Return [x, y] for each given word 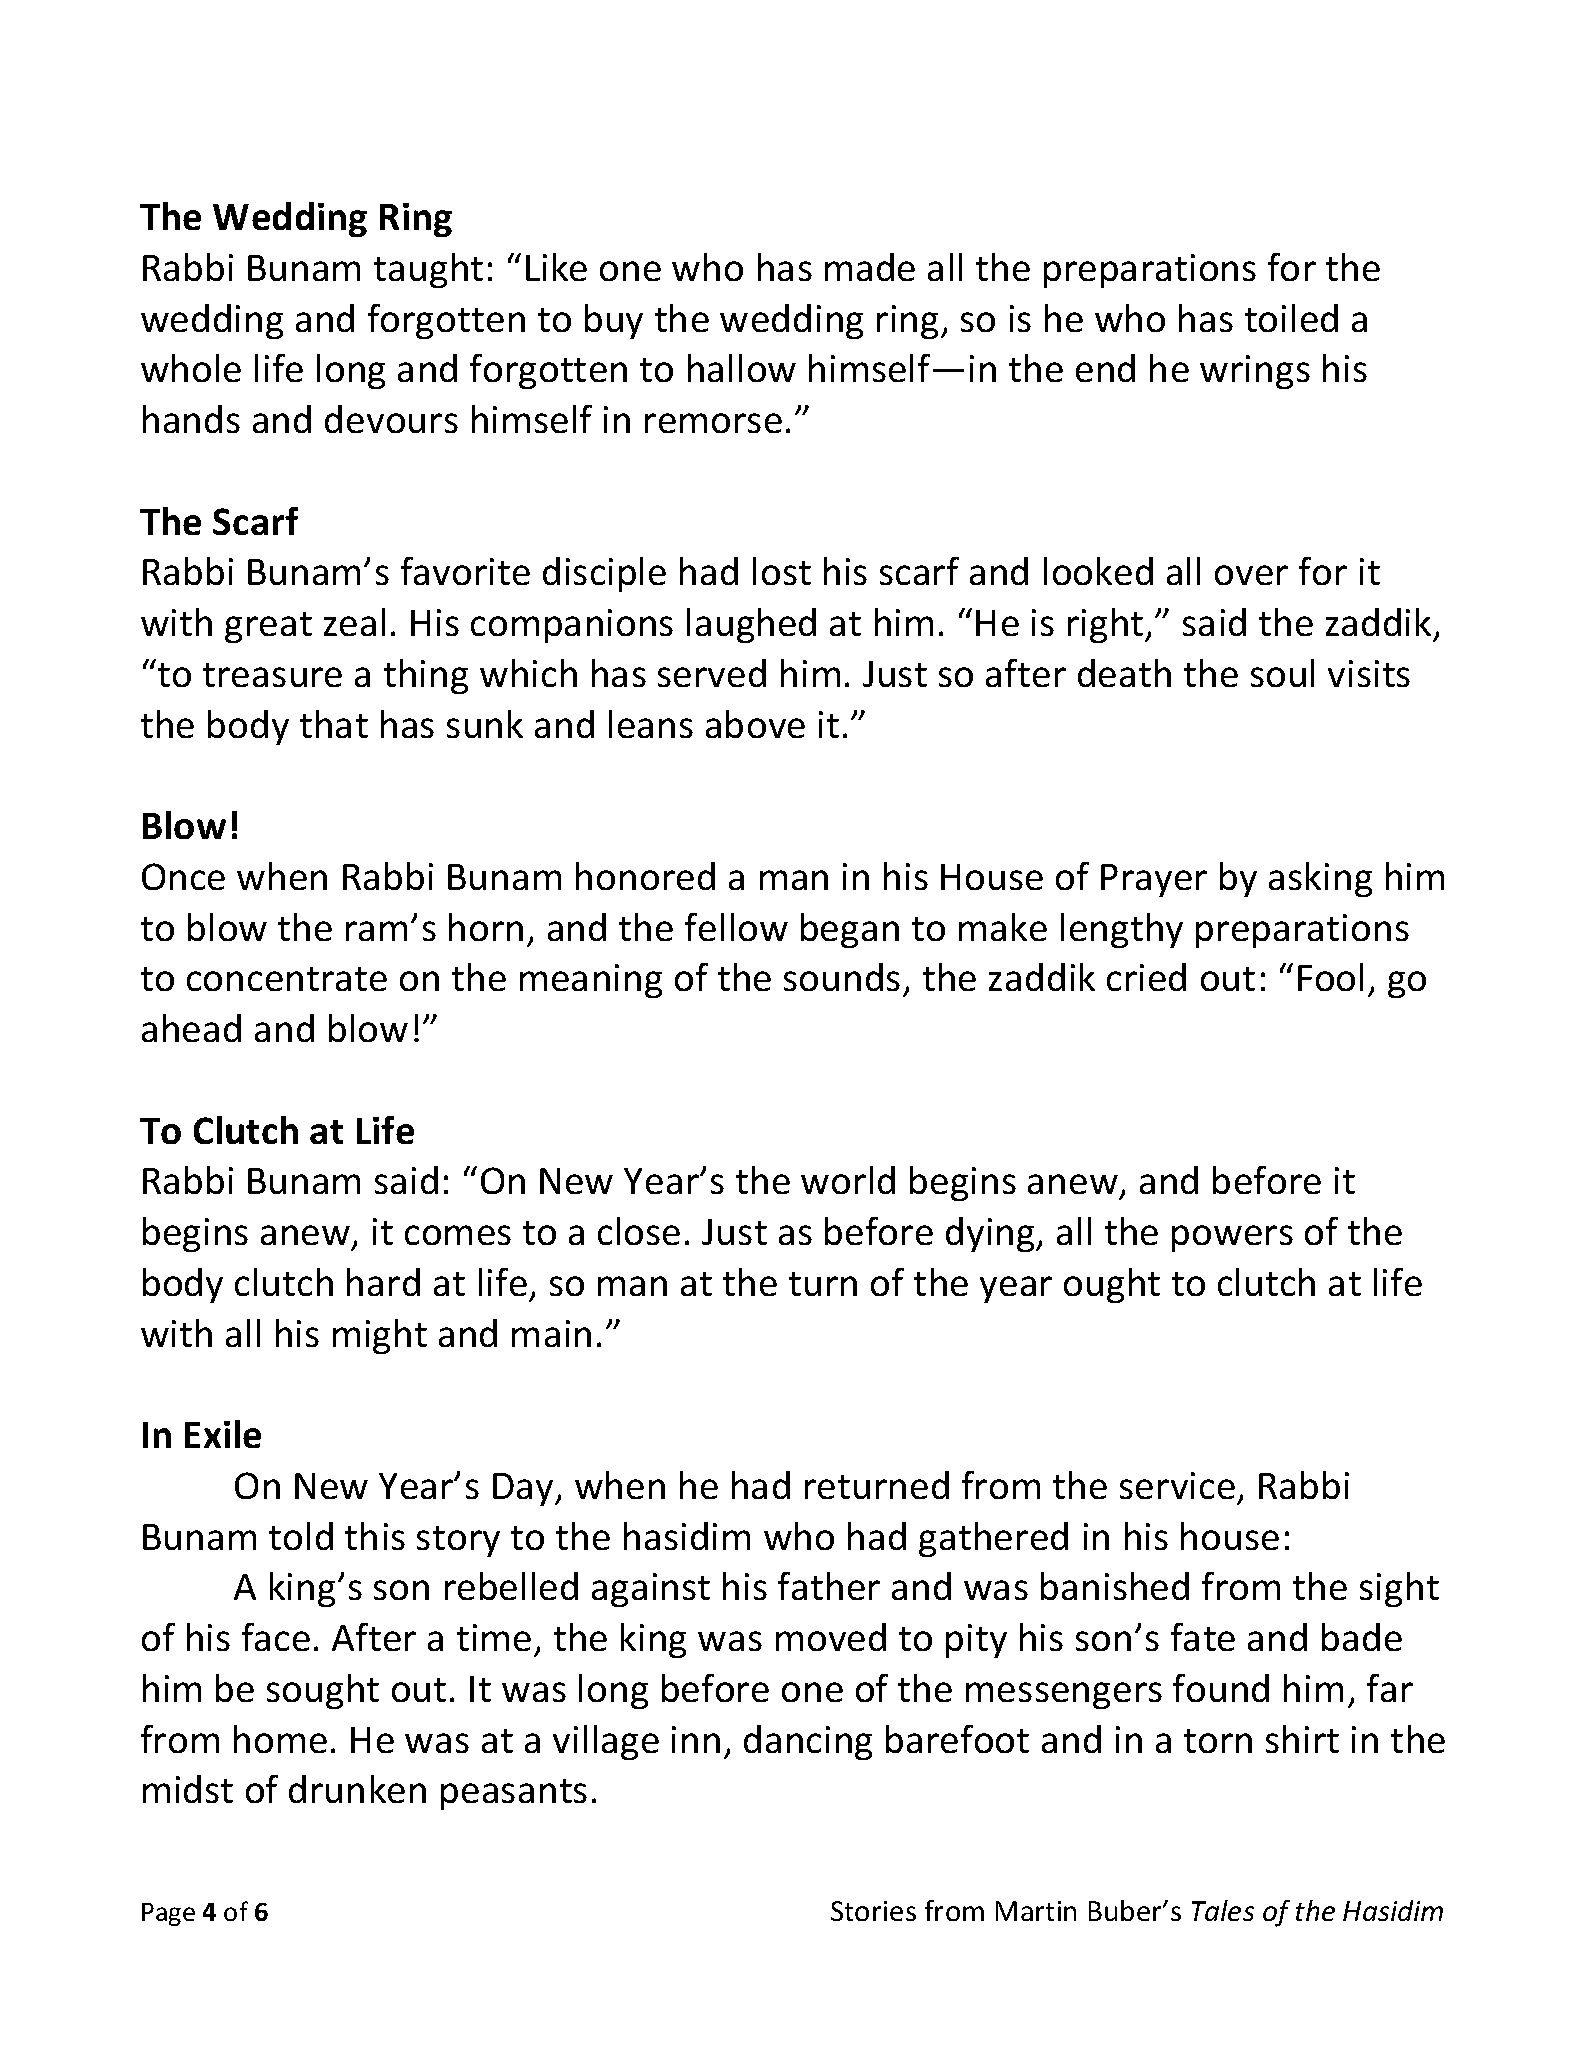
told [301, 1536]
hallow [742, 368]
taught [428, 270]
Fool [1330, 977]
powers [1232, 1238]
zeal [354, 622]
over [1251, 575]
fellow [736, 927]
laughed [751, 625]
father [829, 1586]
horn [486, 927]
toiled [1291, 318]
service [1177, 1485]
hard [383, 1282]
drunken [357, 1789]
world [848, 1180]
